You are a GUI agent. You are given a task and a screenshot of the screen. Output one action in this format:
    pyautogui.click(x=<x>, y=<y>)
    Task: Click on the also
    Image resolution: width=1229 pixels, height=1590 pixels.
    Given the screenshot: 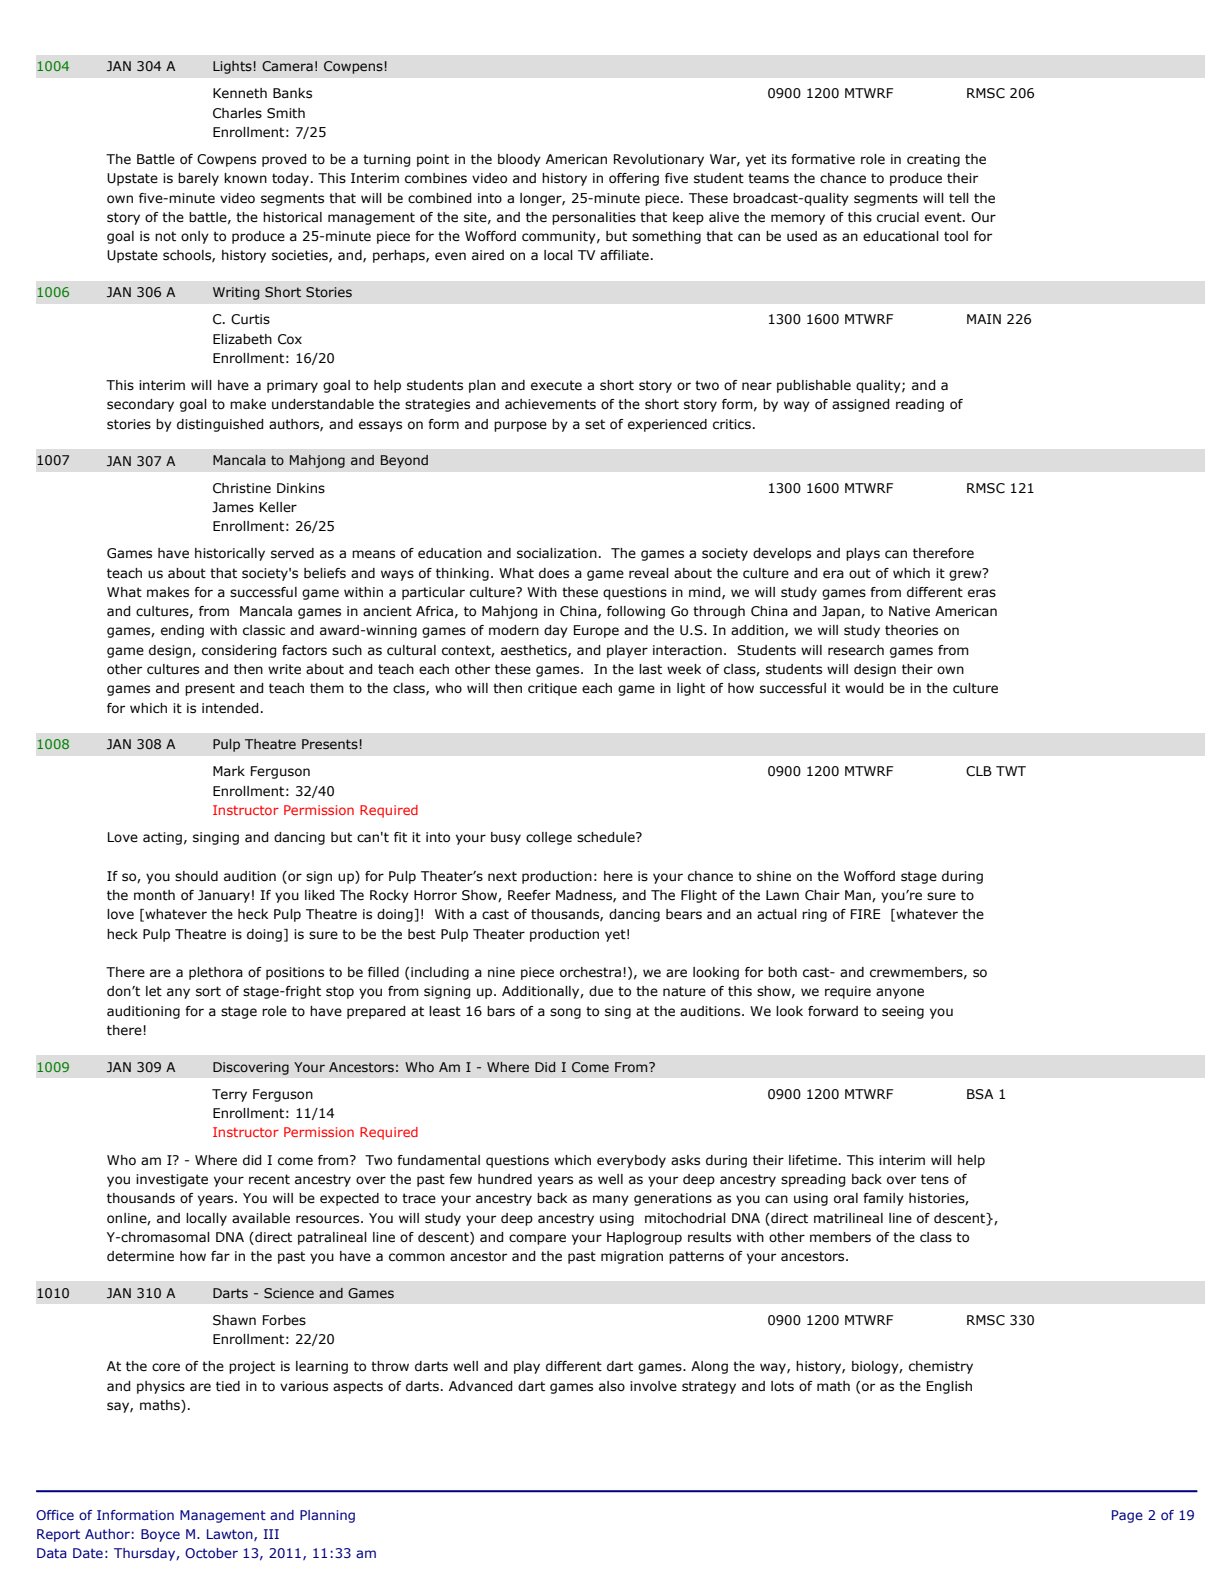 What is the action you would take?
    pyautogui.click(x=612, y=1386)
